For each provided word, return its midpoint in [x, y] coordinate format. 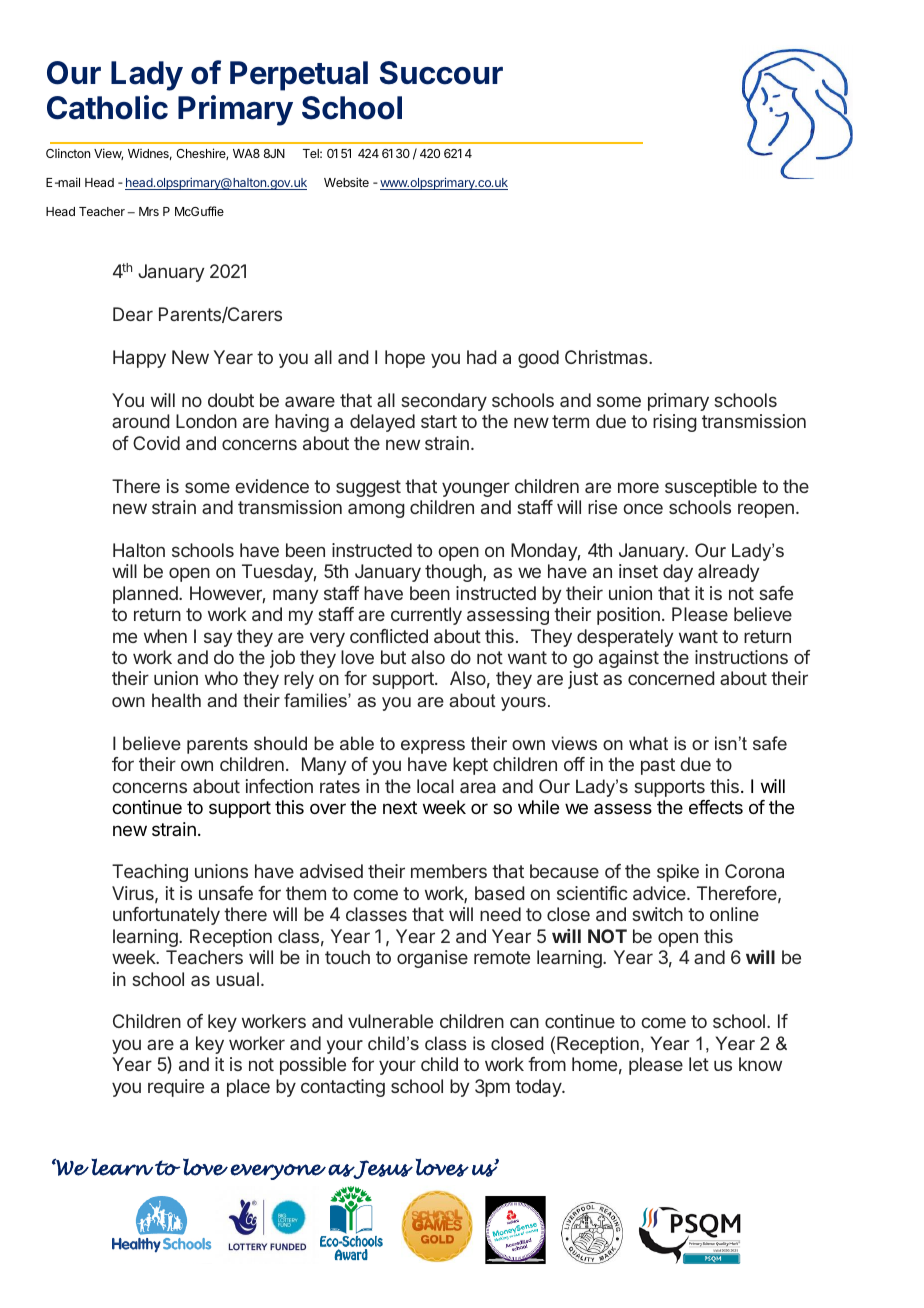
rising [675, 423]
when [165, 636]
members [449, 871]
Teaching [150, 873]
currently [426, 616]
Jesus [382, 1169]
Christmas [607, 357]
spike [678, 873]
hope [405, 359]
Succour [441, 73]
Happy [139, 359]
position [628, 616]
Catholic [107, 107]
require [176, 1088]
